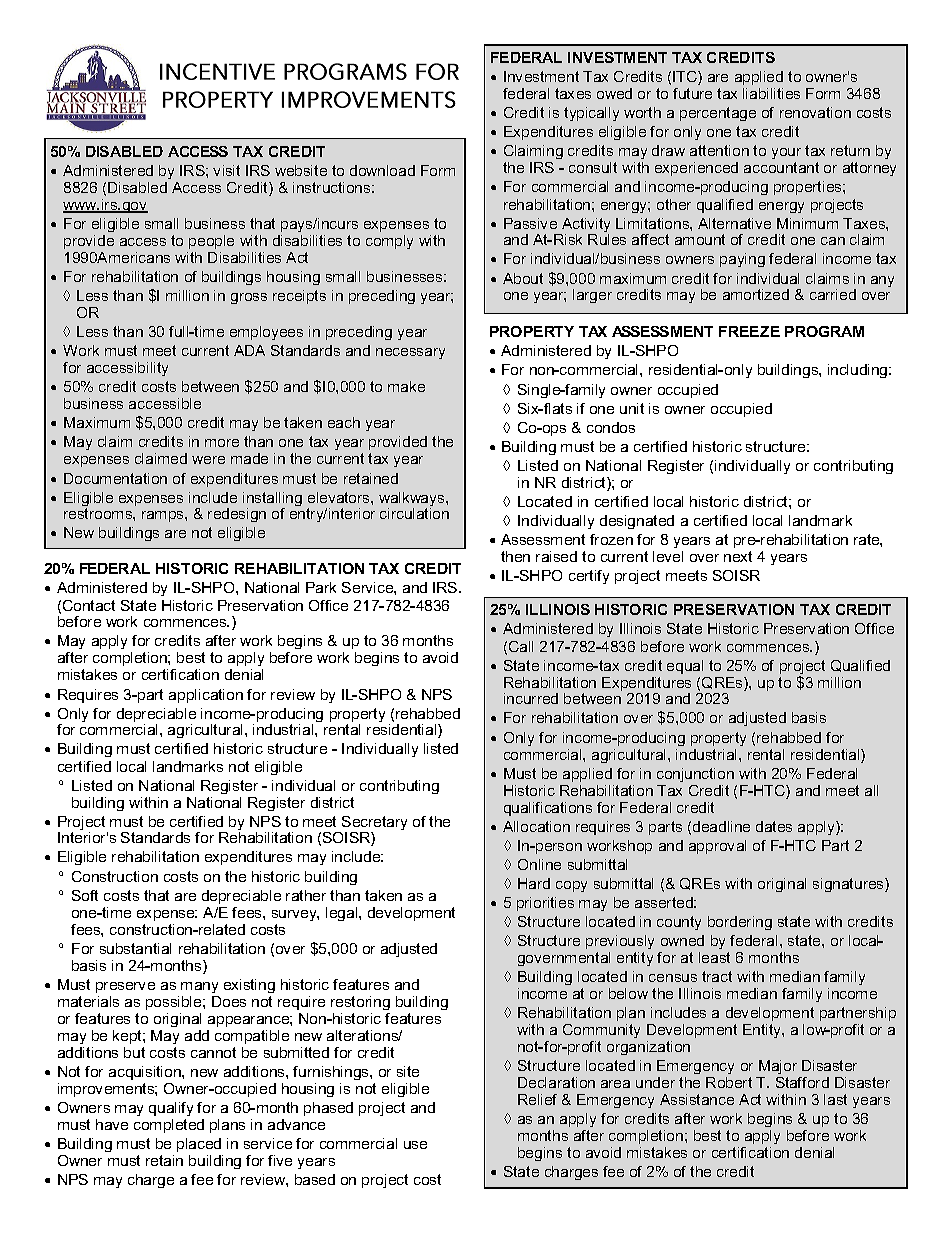 This screenshot has height=1233, width=952. I want to click on dates, so click(774, 826).
